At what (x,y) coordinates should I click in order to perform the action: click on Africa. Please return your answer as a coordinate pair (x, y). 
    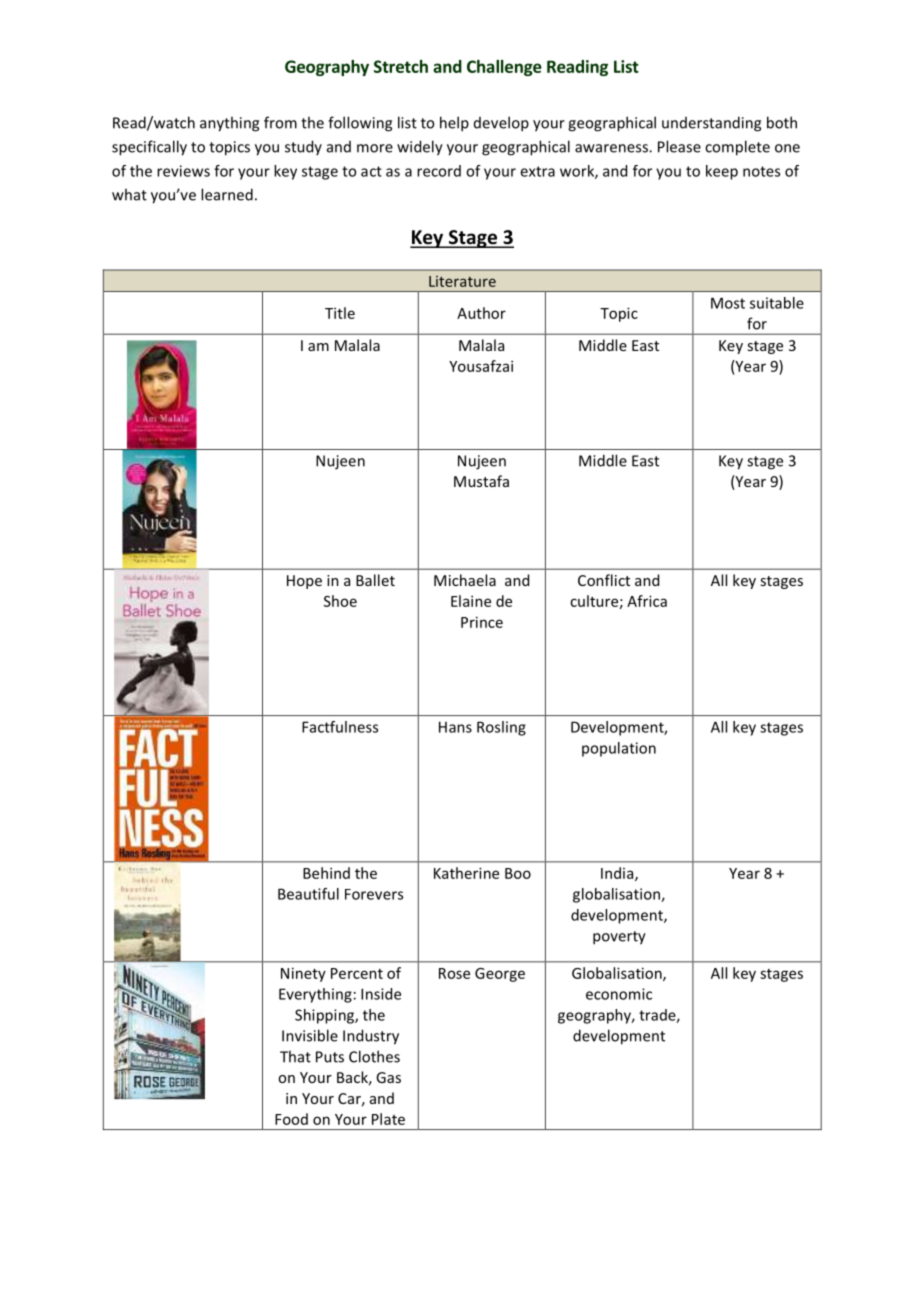
    Looking at the image, I should click on (647, 601).
